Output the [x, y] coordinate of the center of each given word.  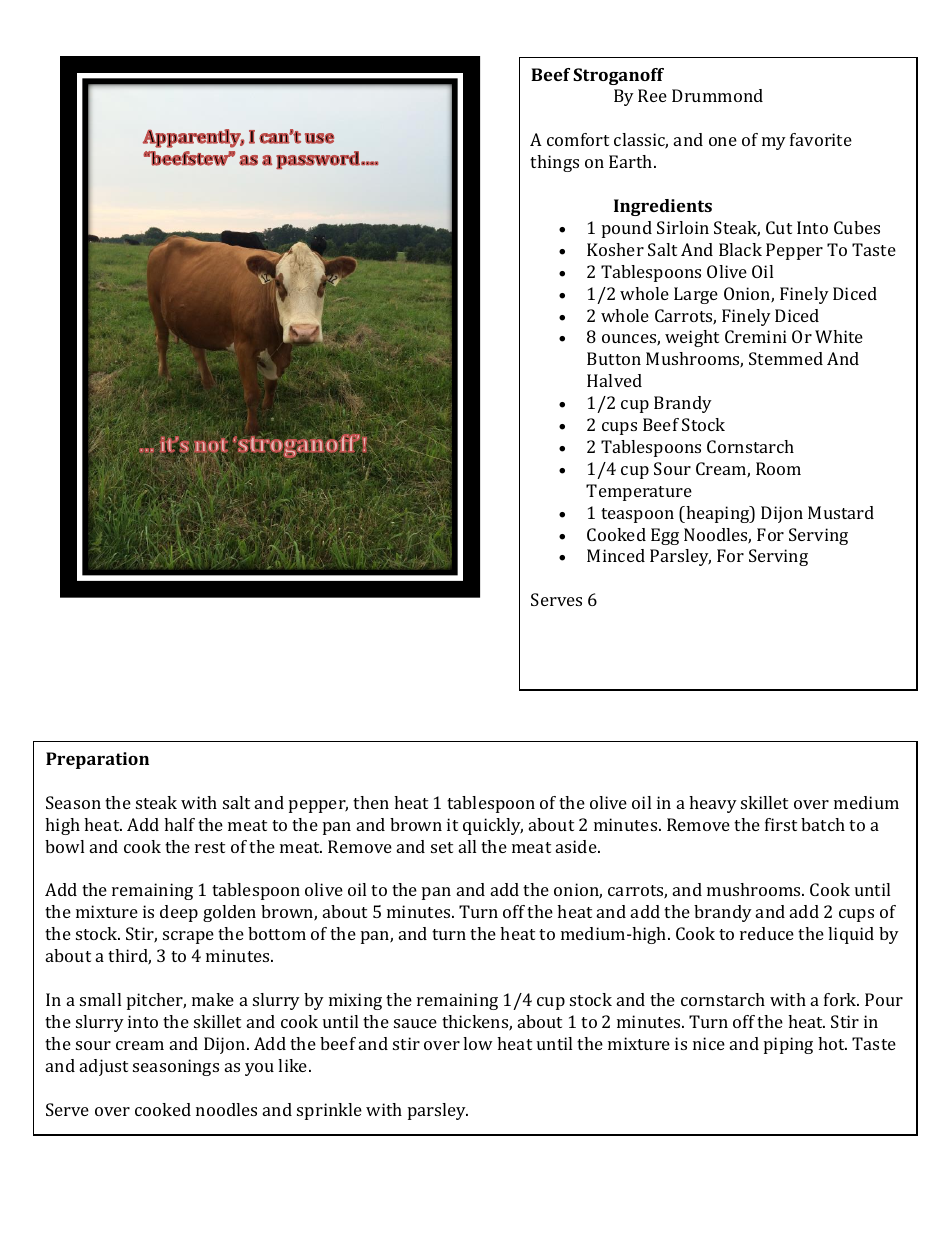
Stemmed [786, 358]
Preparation [97, 760]
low [478, 1043]
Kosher [615, 249]
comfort [578, 139]
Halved [614, 380]
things [554, 163]
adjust [104, 1067]
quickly [493, 826]
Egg [665, 536]
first [781, 824]
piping [788, 1045]
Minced [616, 555]
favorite [821, 139]
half [179, 824]
